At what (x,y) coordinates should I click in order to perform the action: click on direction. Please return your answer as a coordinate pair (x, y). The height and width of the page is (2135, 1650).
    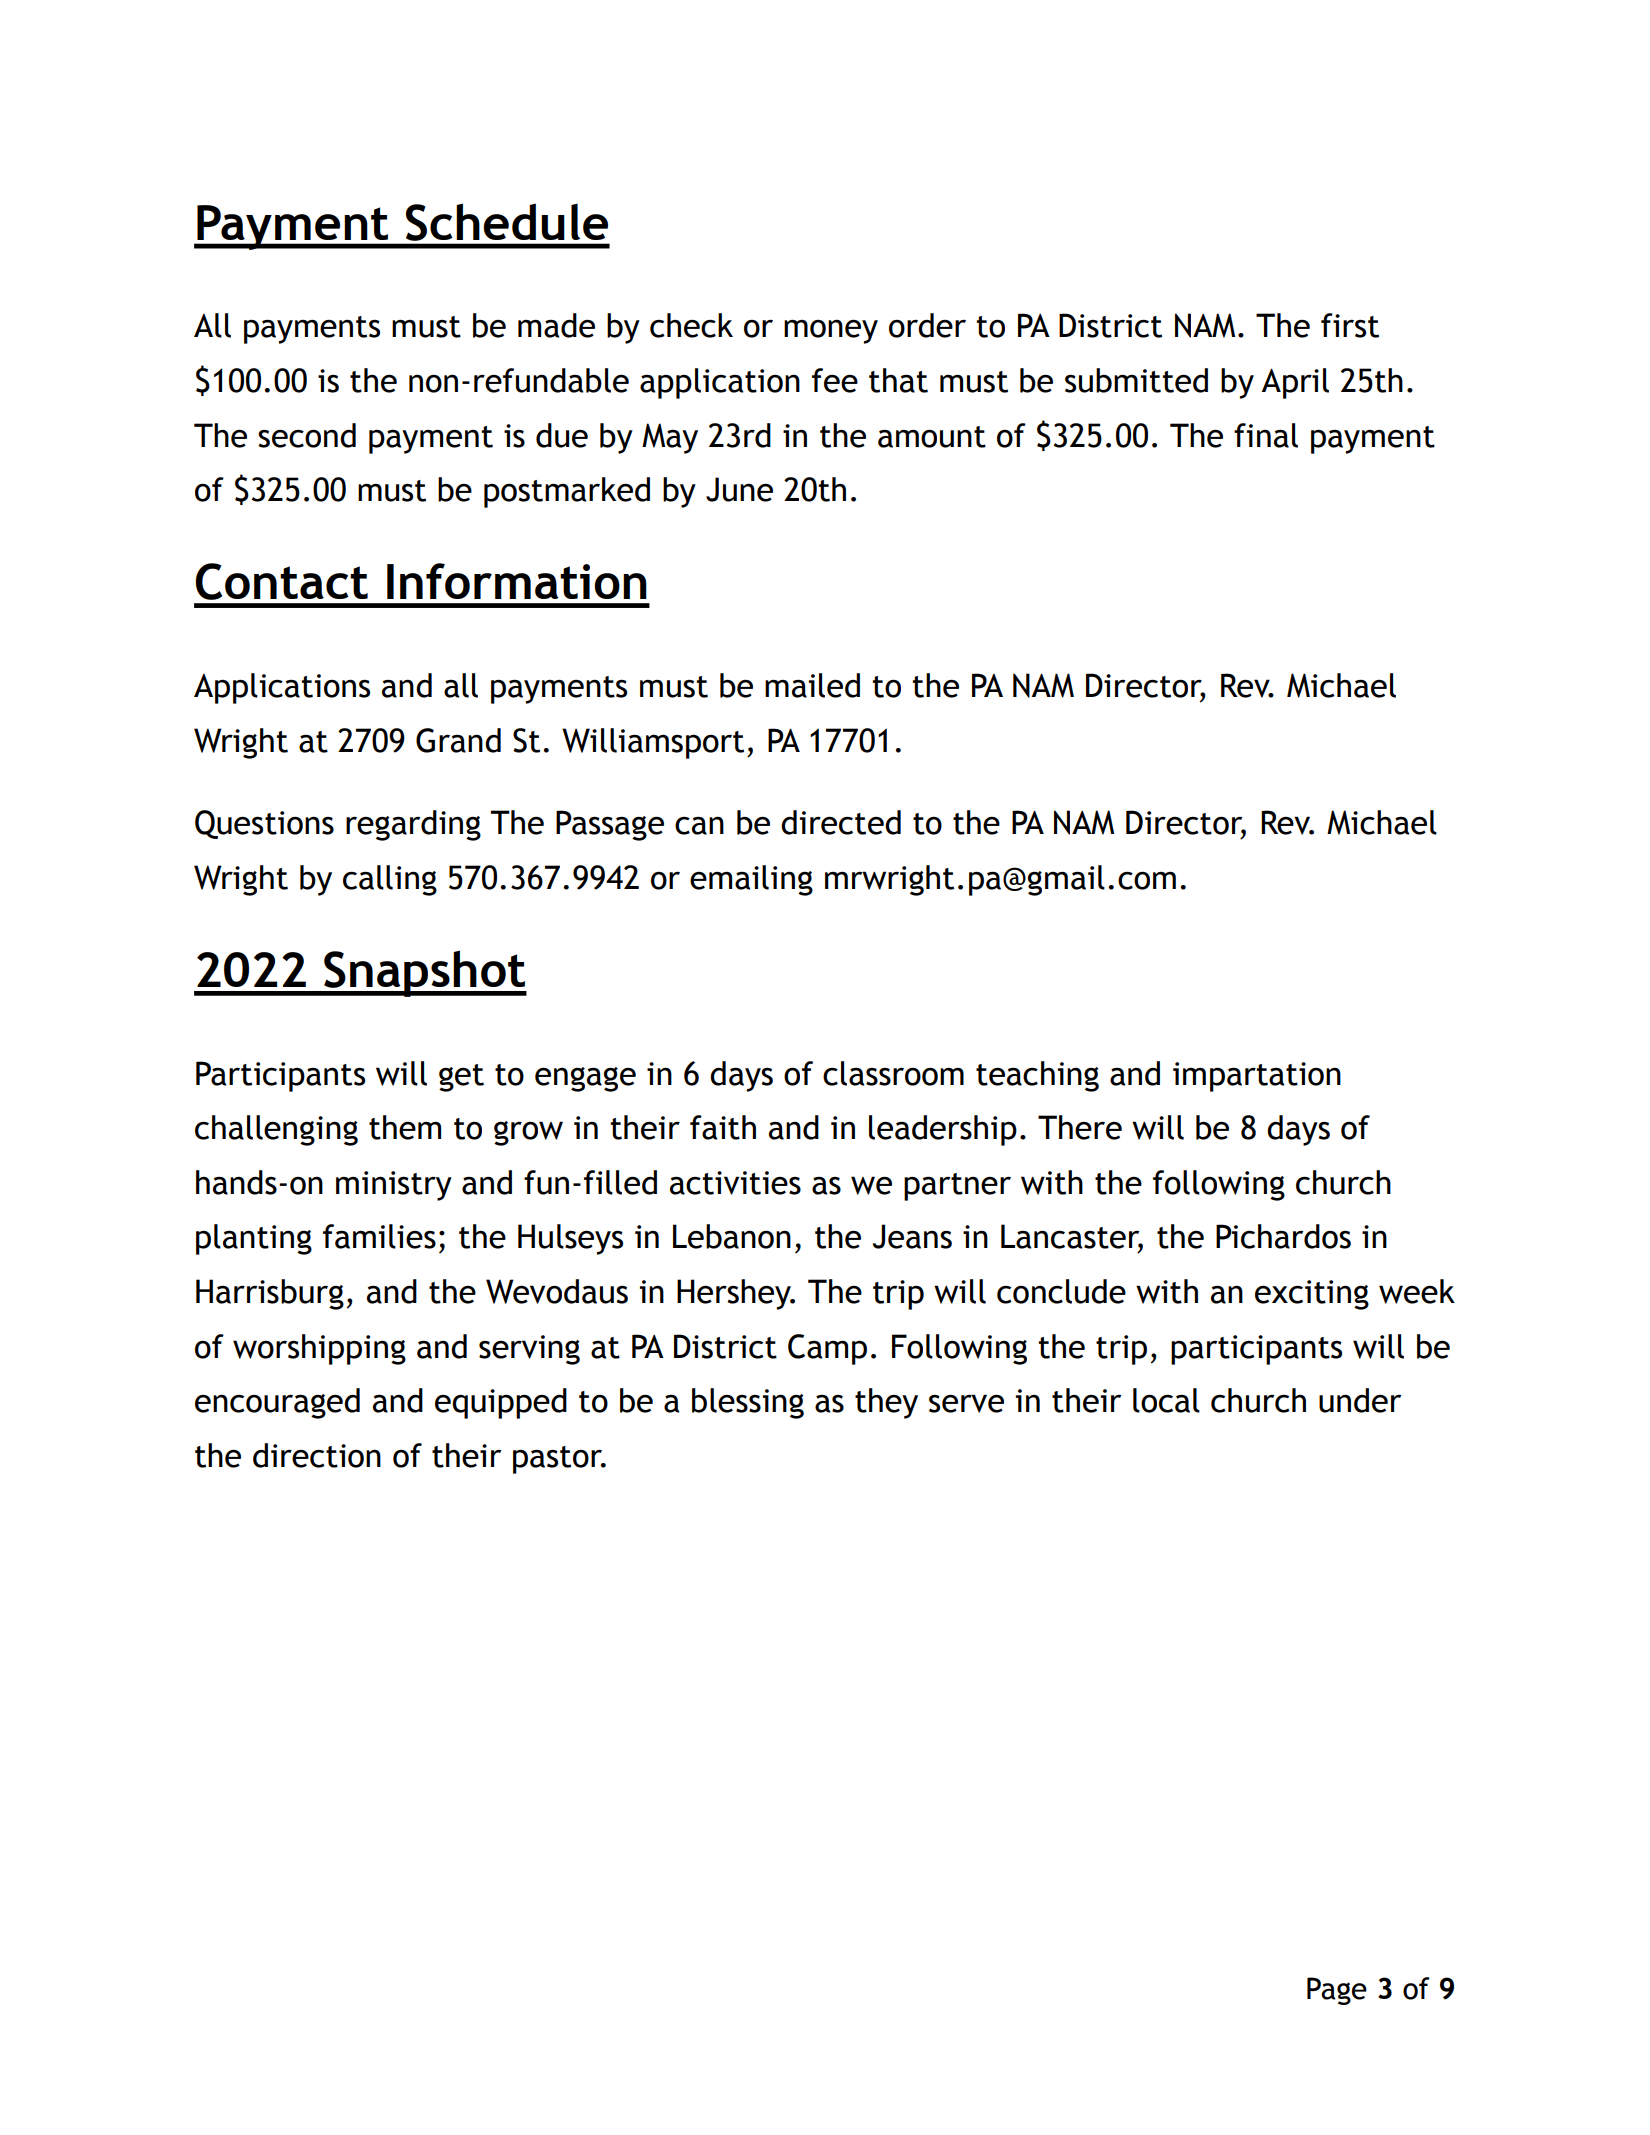
    Looking at the image, I should click on (317, 1455).
